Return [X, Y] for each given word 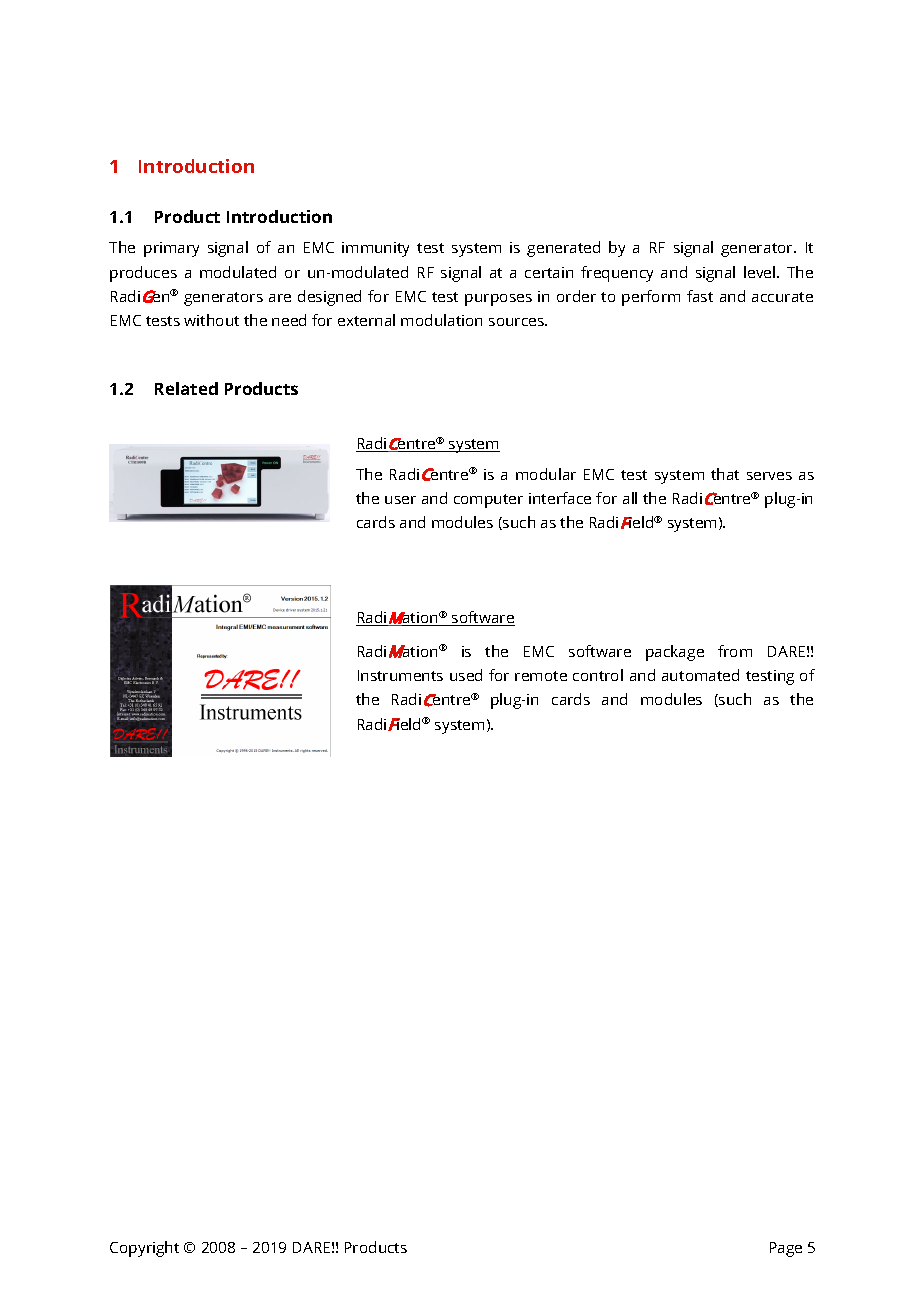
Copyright [144, 1249]
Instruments [400, 675]
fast [700, 296]
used [466, 675]
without [211, 320]
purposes [498, 300]
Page [786, 1249]
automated [700, 675]
